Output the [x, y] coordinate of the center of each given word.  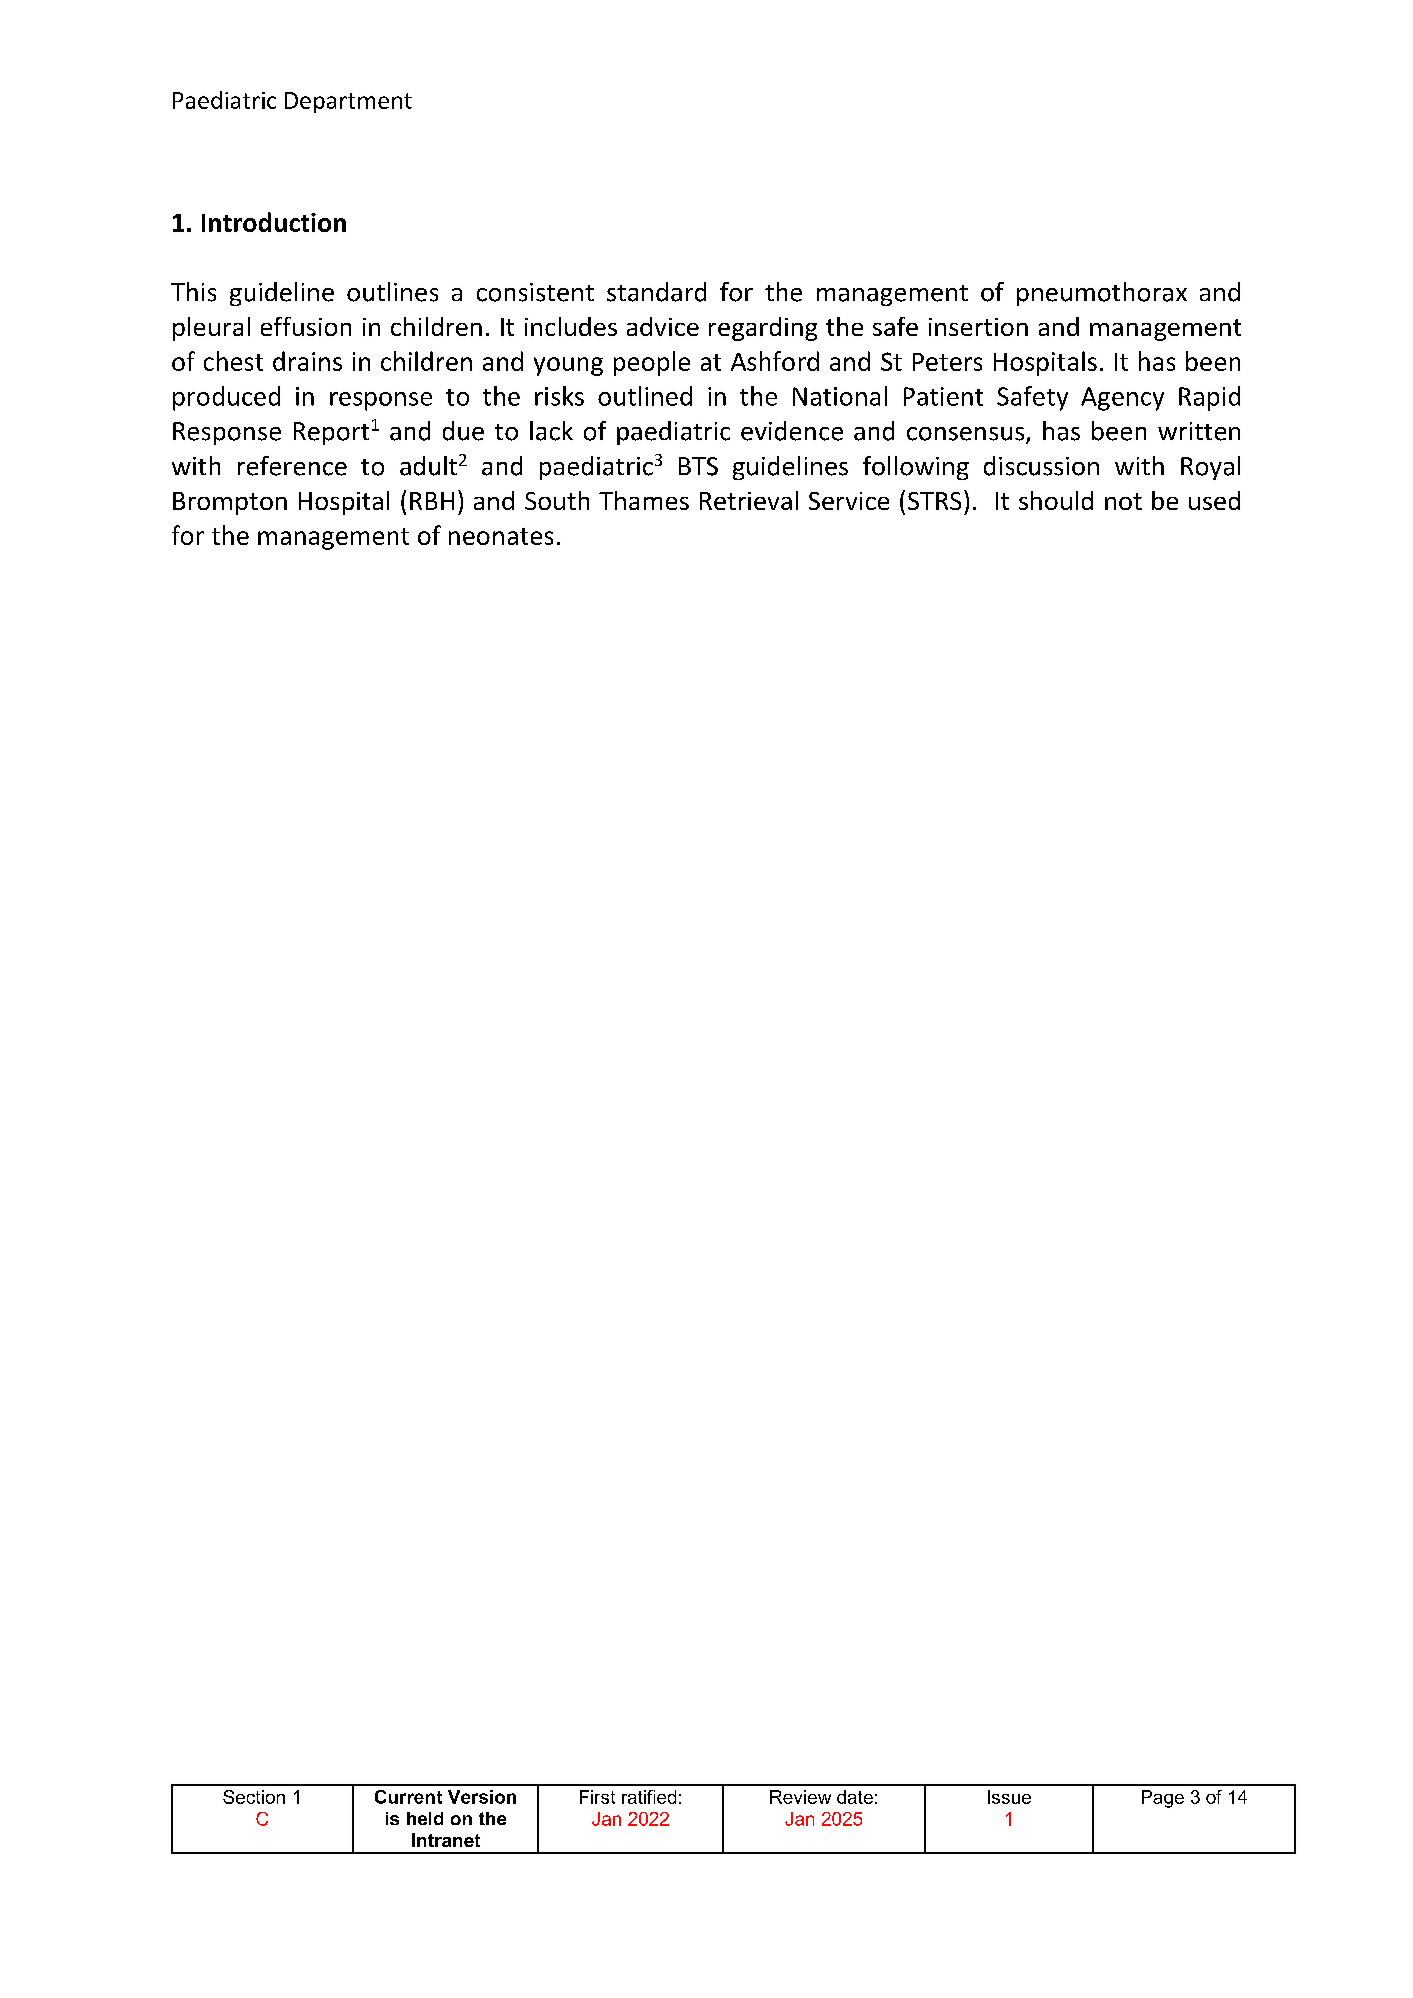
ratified [649, 1797]
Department [348, 102]
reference [292, 466]
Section [254, 1797]
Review [800, 1797]
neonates [501, 536]
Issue [1009, 1797]
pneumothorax [1102, 294]
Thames [644, 500]
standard [656, 292]
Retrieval [749, 500]
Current [408, 1797]
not [1123, 501]
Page [1163, 1799]
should [1056, 500]
